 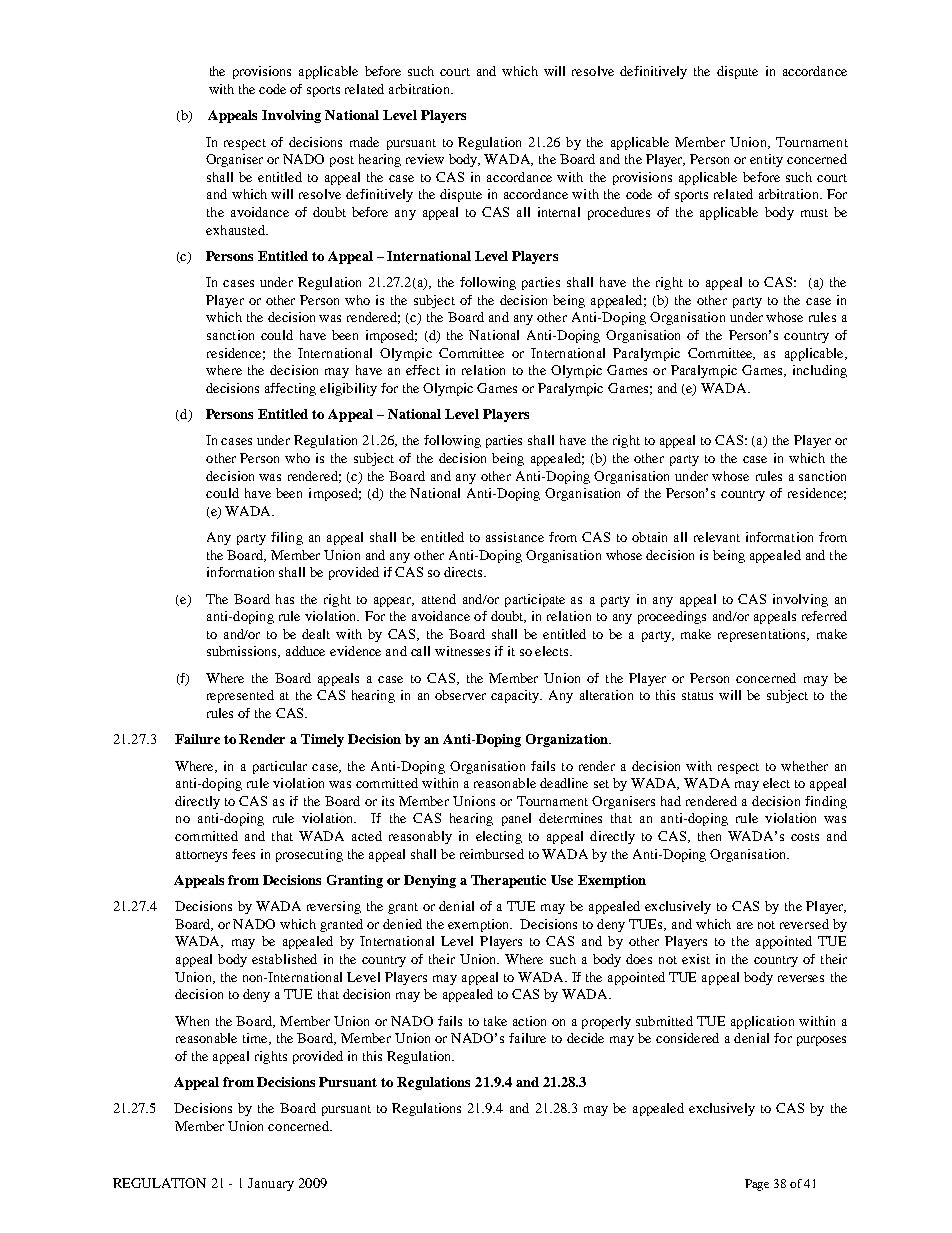 I want to click on internal, so click(x=559, y=212).
